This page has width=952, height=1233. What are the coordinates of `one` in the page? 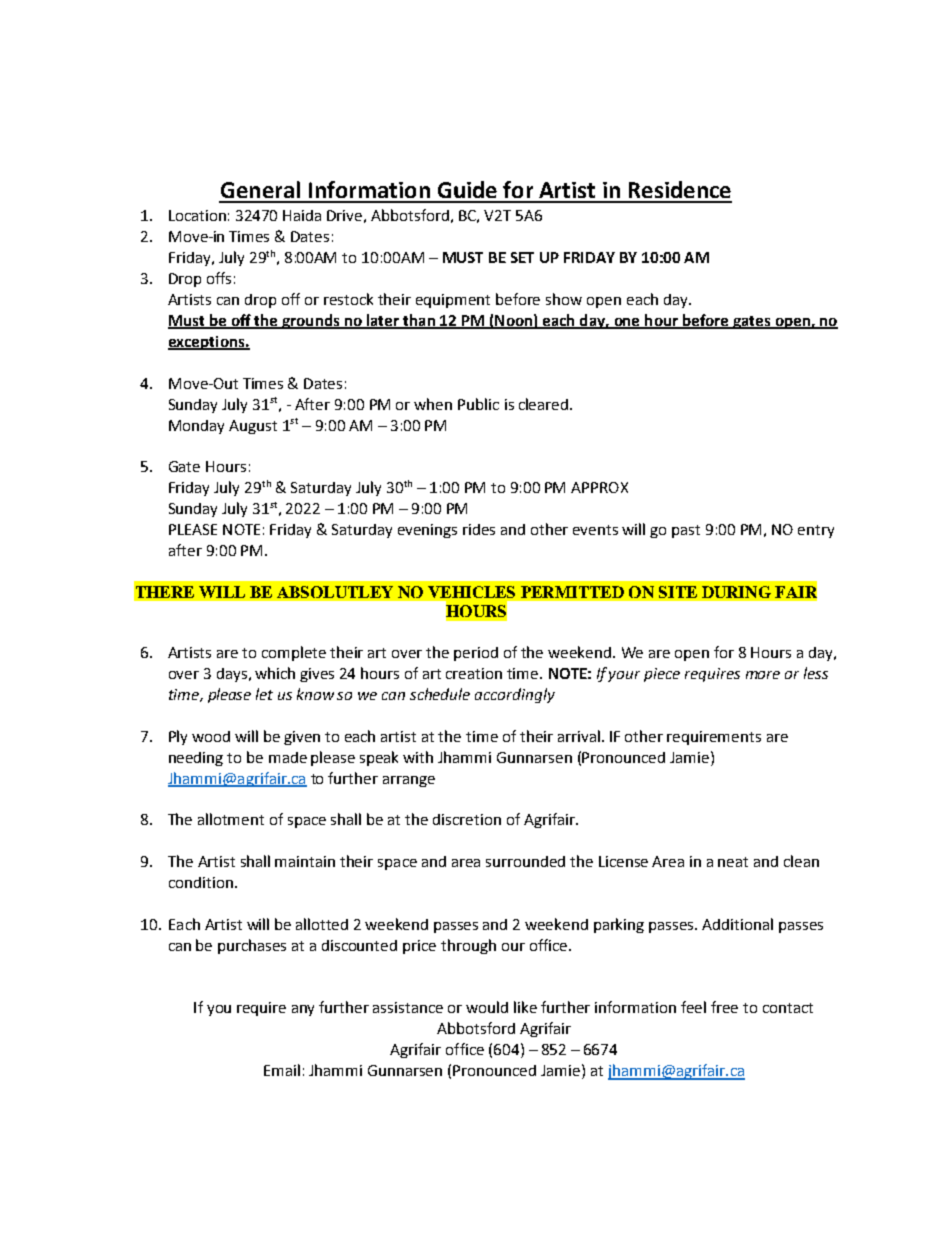 It's located at (627, 323).
